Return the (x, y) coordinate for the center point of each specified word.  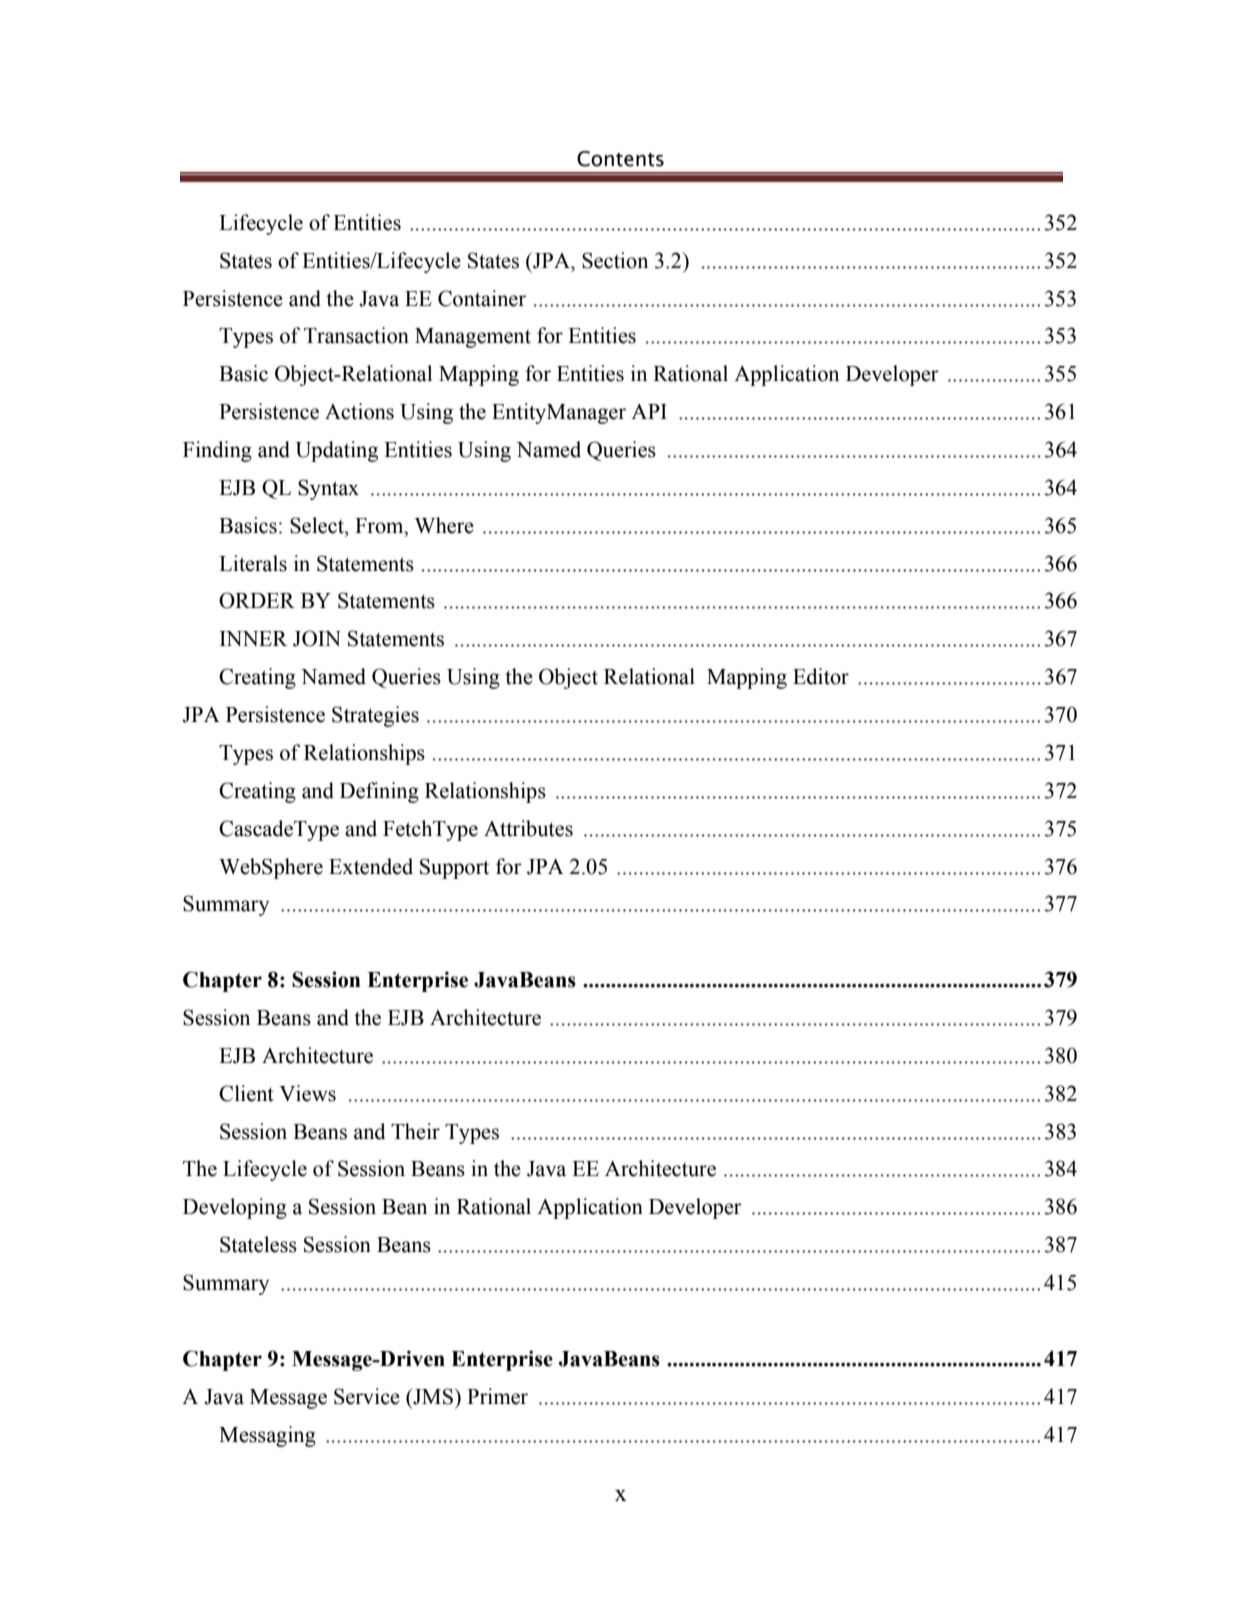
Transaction (356, 335)
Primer (497, 1396)
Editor (821, 676)
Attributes (528, 828)
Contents (620, 159)
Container (482, 298)
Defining (379, 792)
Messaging (267, 1436)
